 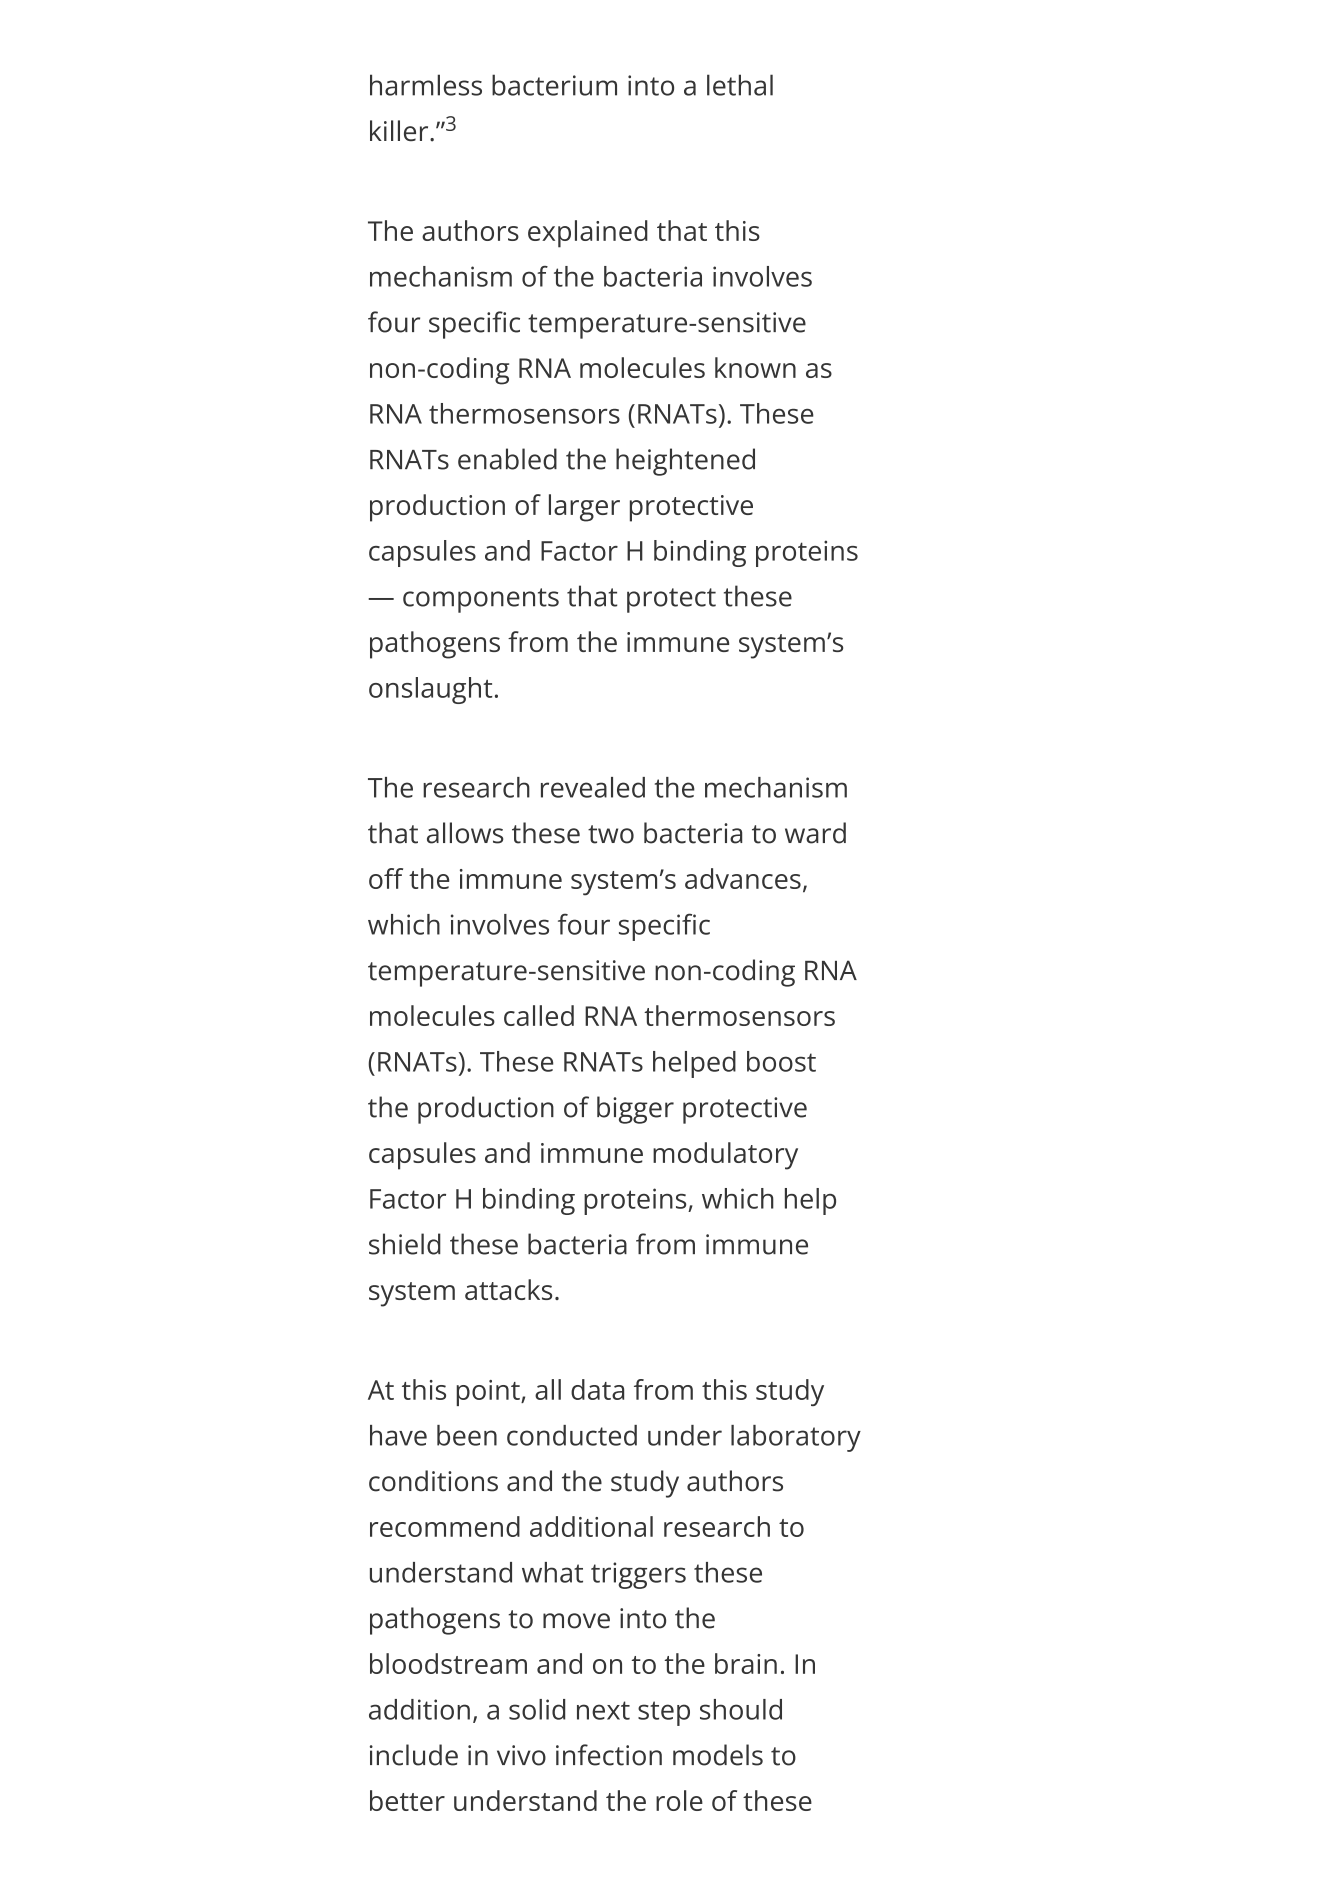 I want to click on harmless, so click(x=426, y=85).
